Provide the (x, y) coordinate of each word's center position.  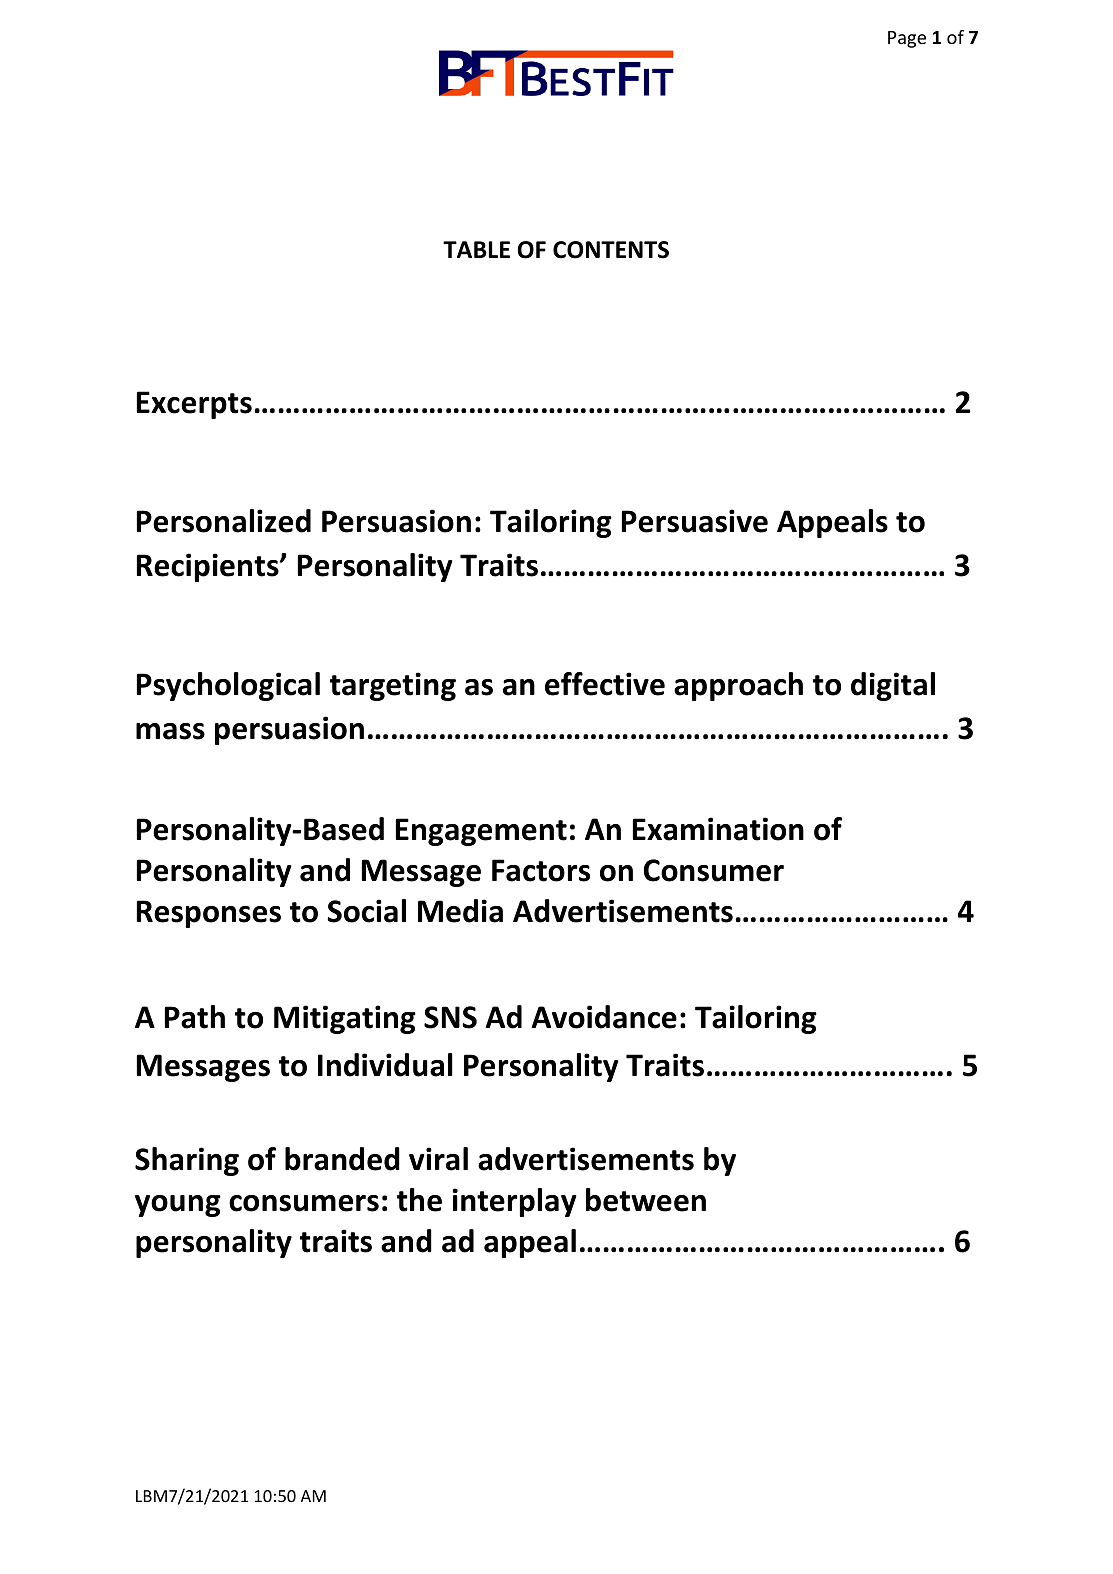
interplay (515, 1202)
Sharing (187, 1161)
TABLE (476, 249)
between (646, 1200)
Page (907, 39)
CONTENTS (611, 250)
